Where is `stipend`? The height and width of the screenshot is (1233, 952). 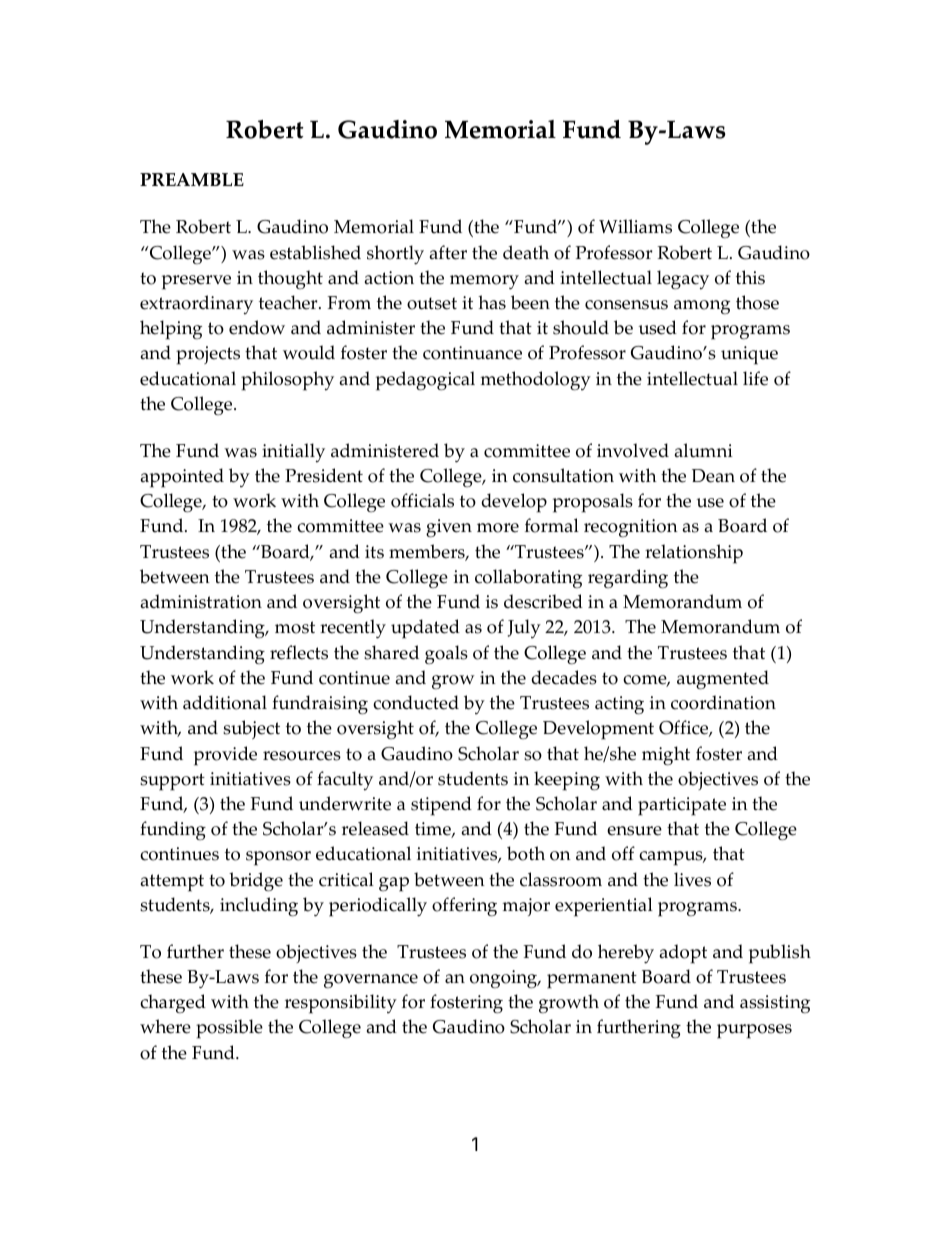 stipend is located at coordinates (441, 806).
